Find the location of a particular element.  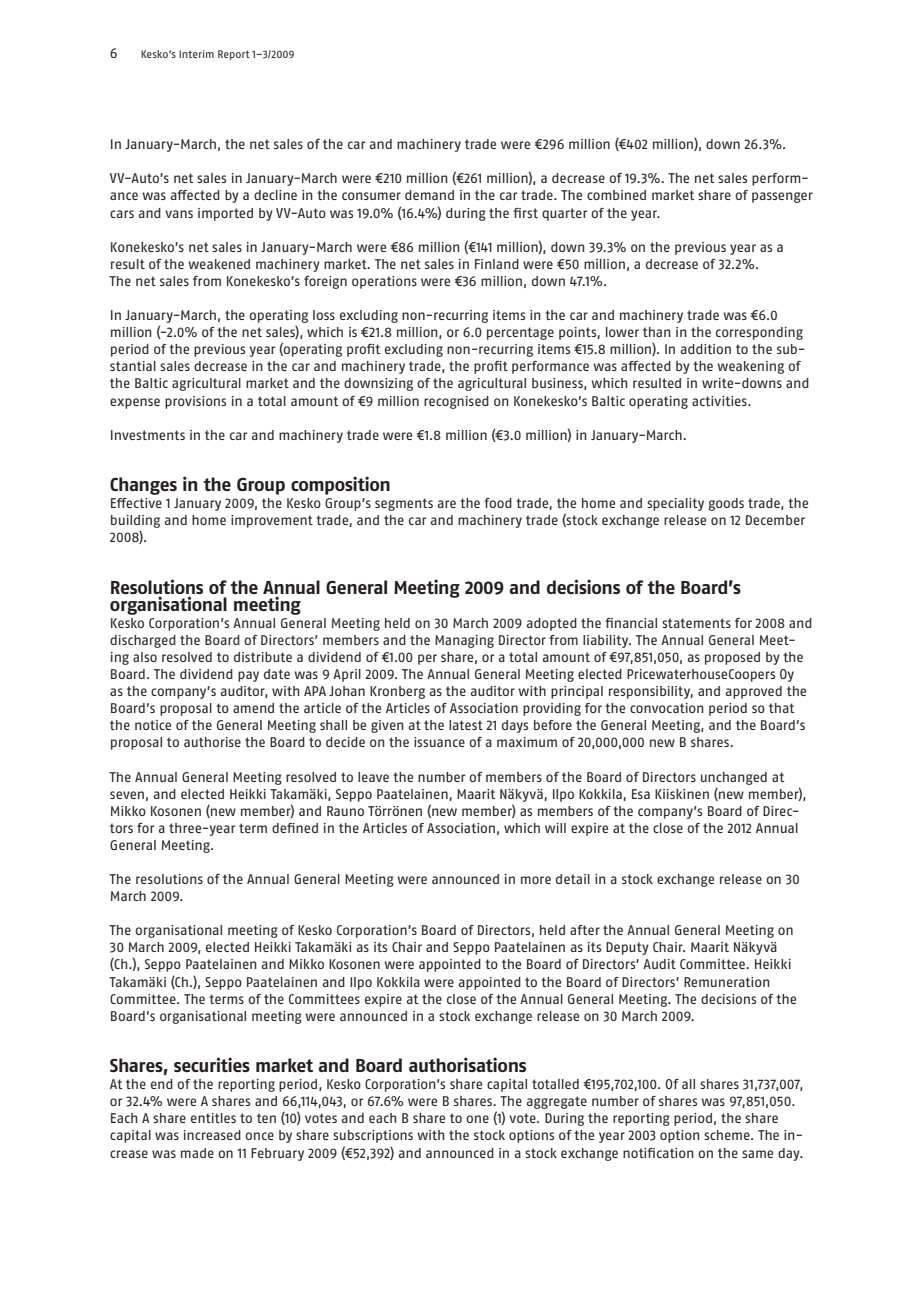

Interim is located at coordinates (196, 54).
